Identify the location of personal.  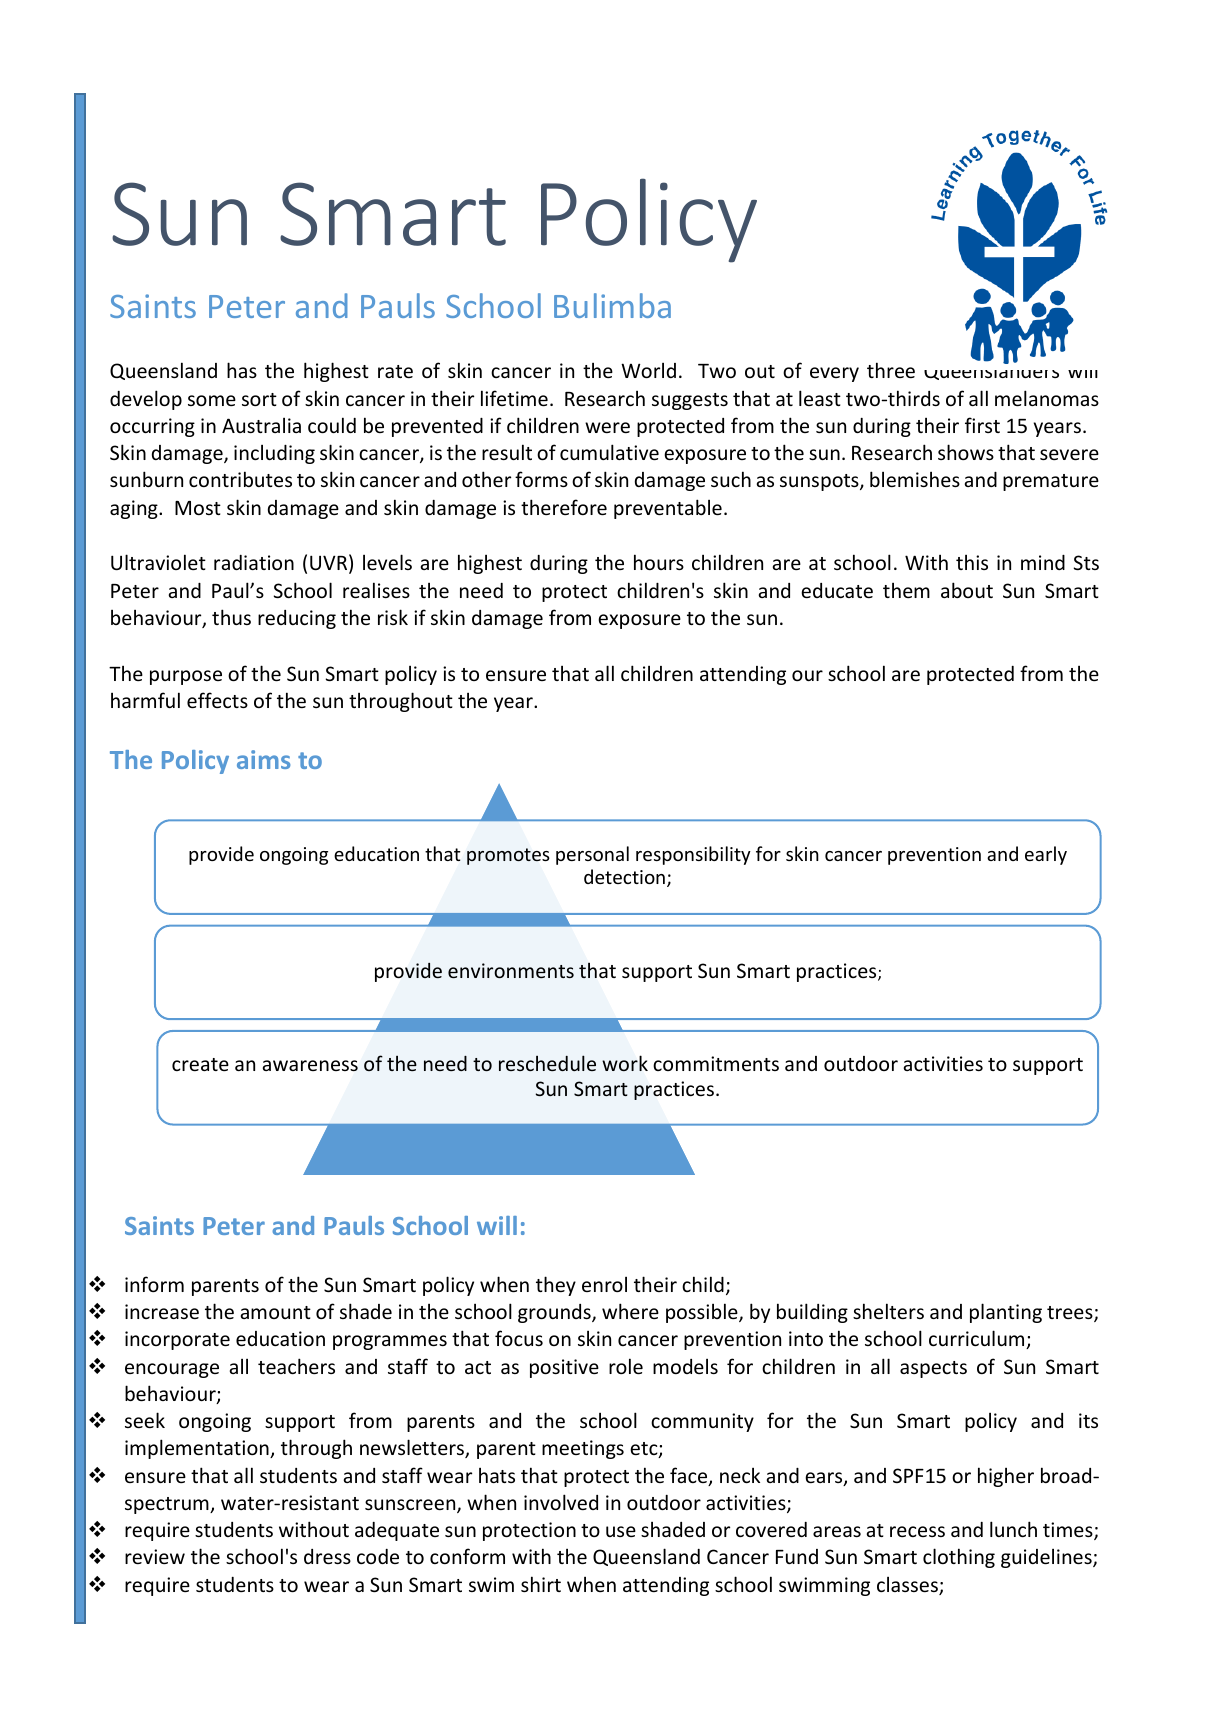
(592, 855).
